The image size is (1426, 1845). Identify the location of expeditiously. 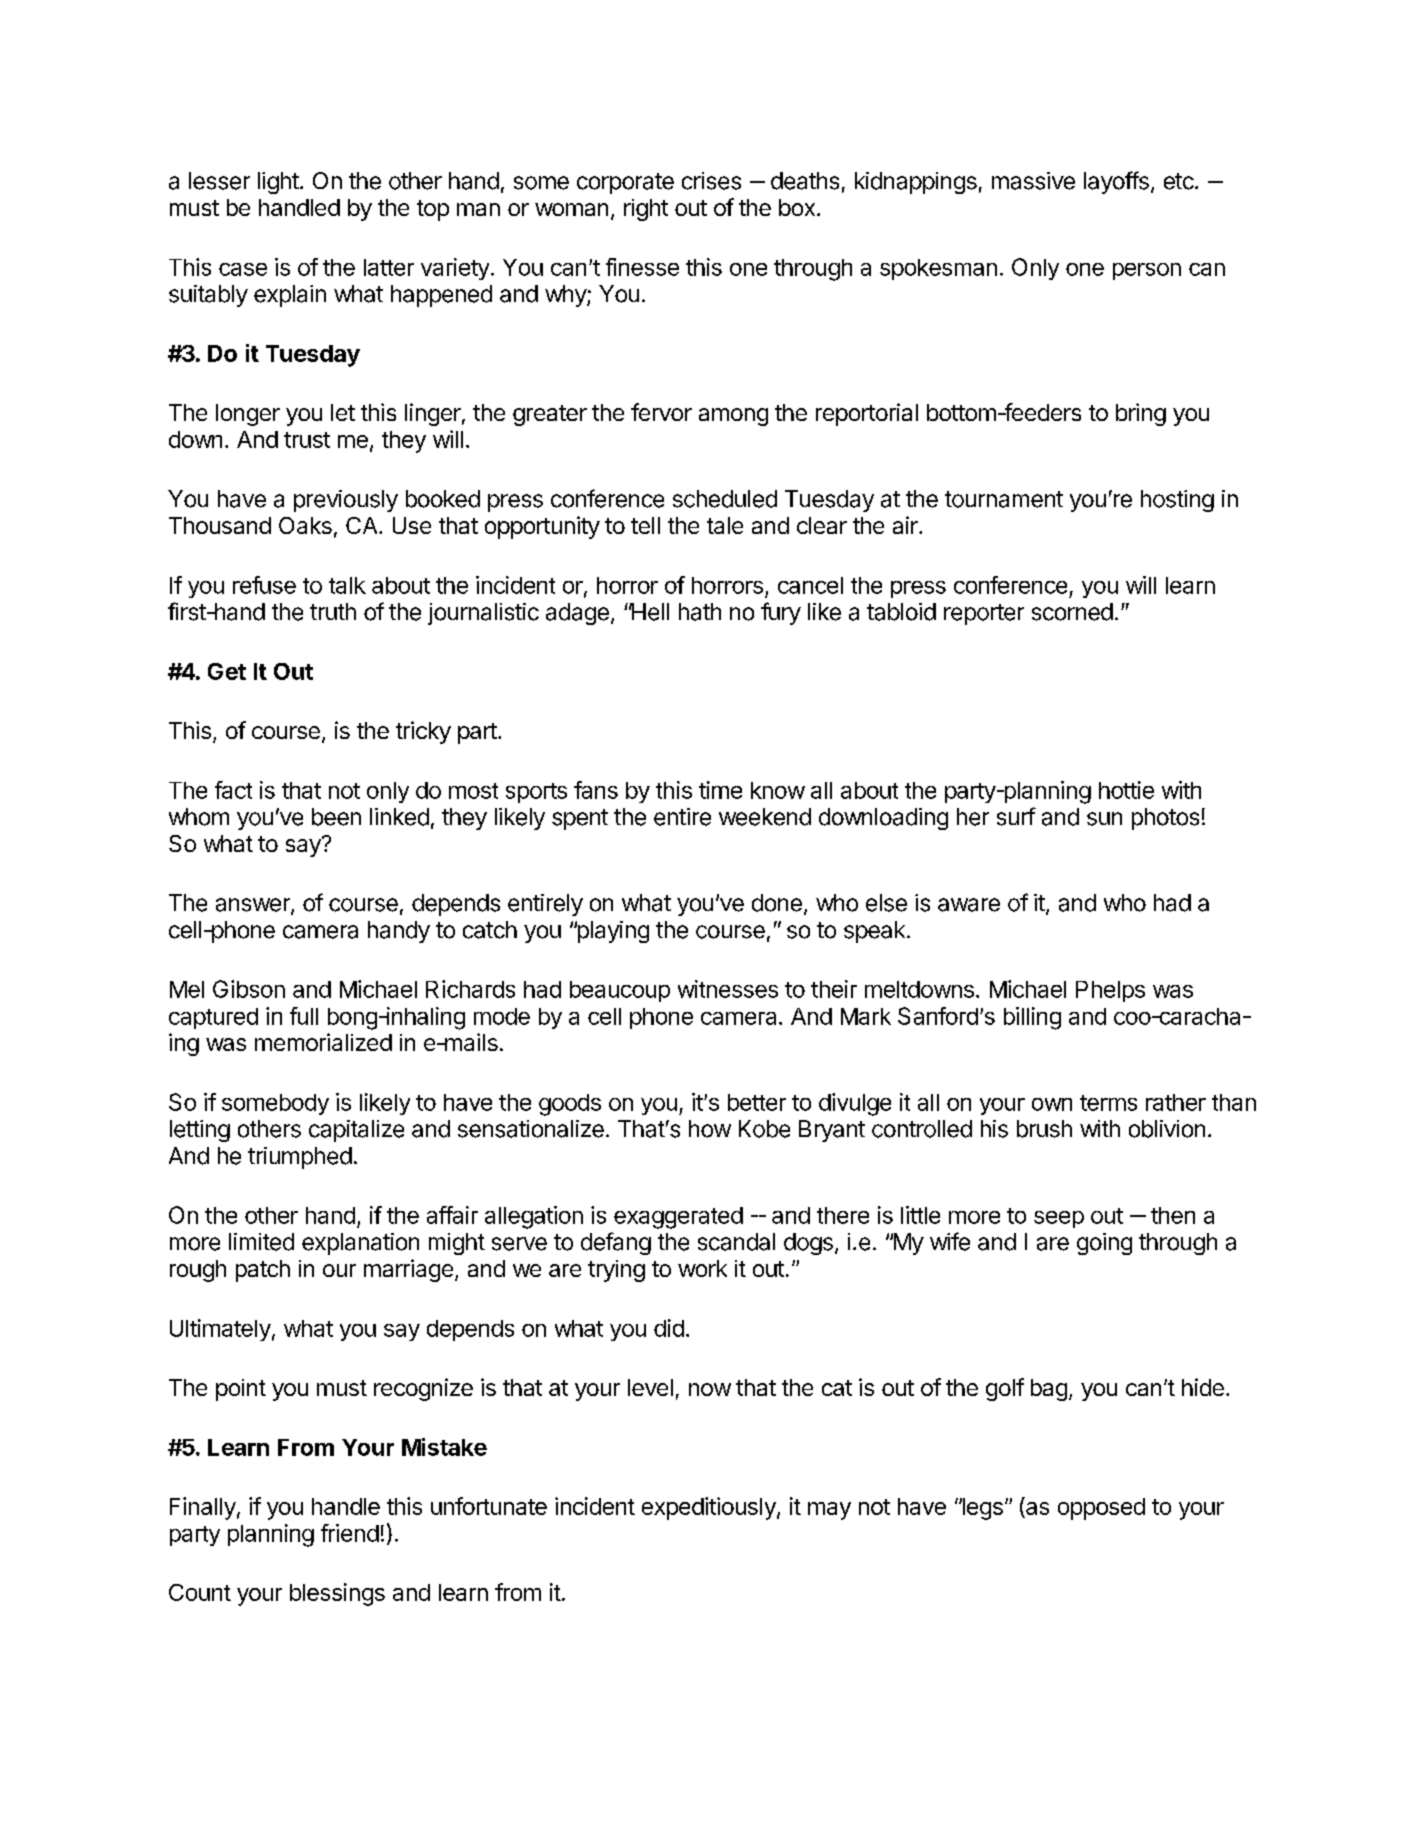
(710, 1508).
